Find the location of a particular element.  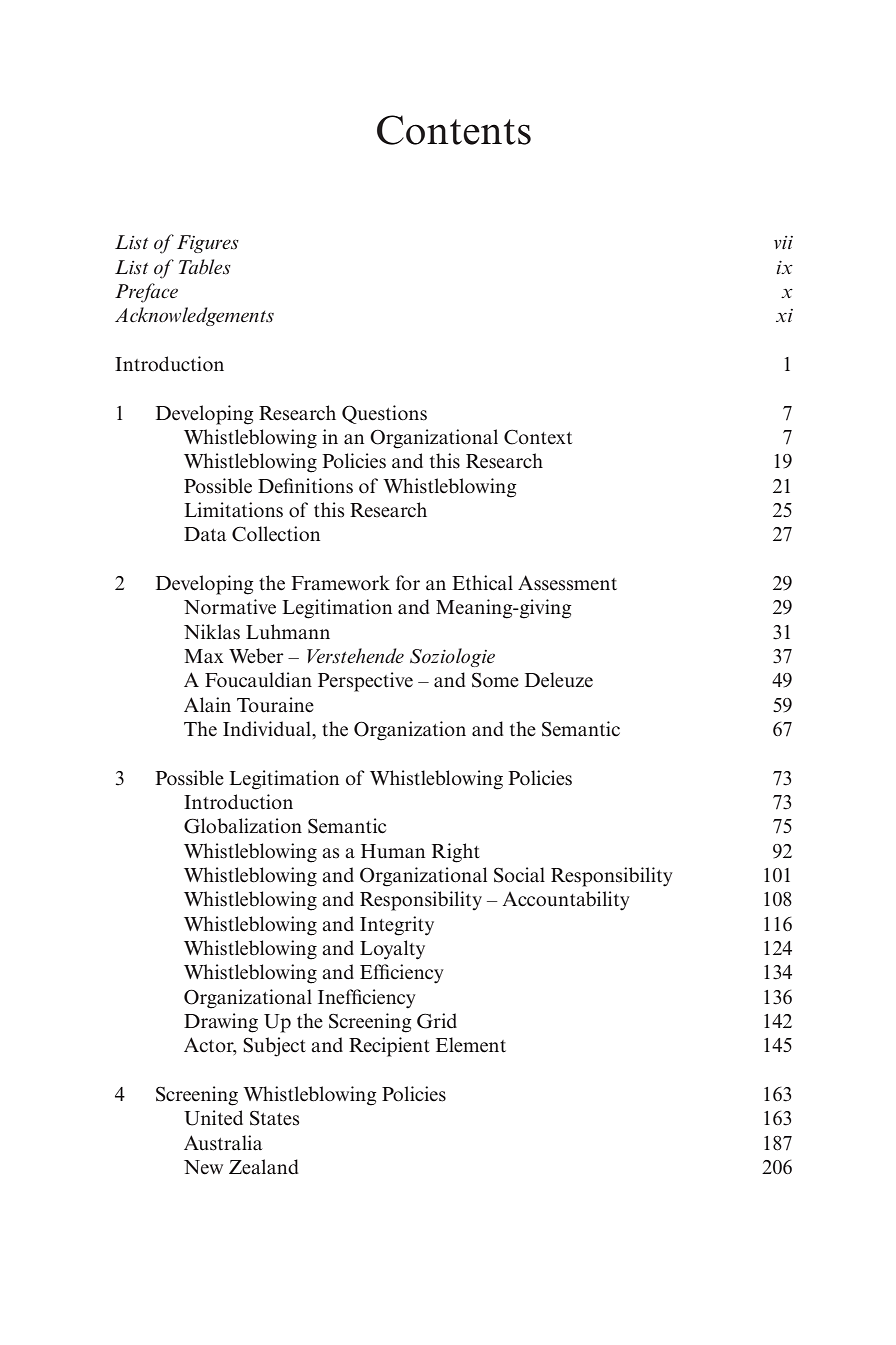

Some is located at coordinates (495, 680).
